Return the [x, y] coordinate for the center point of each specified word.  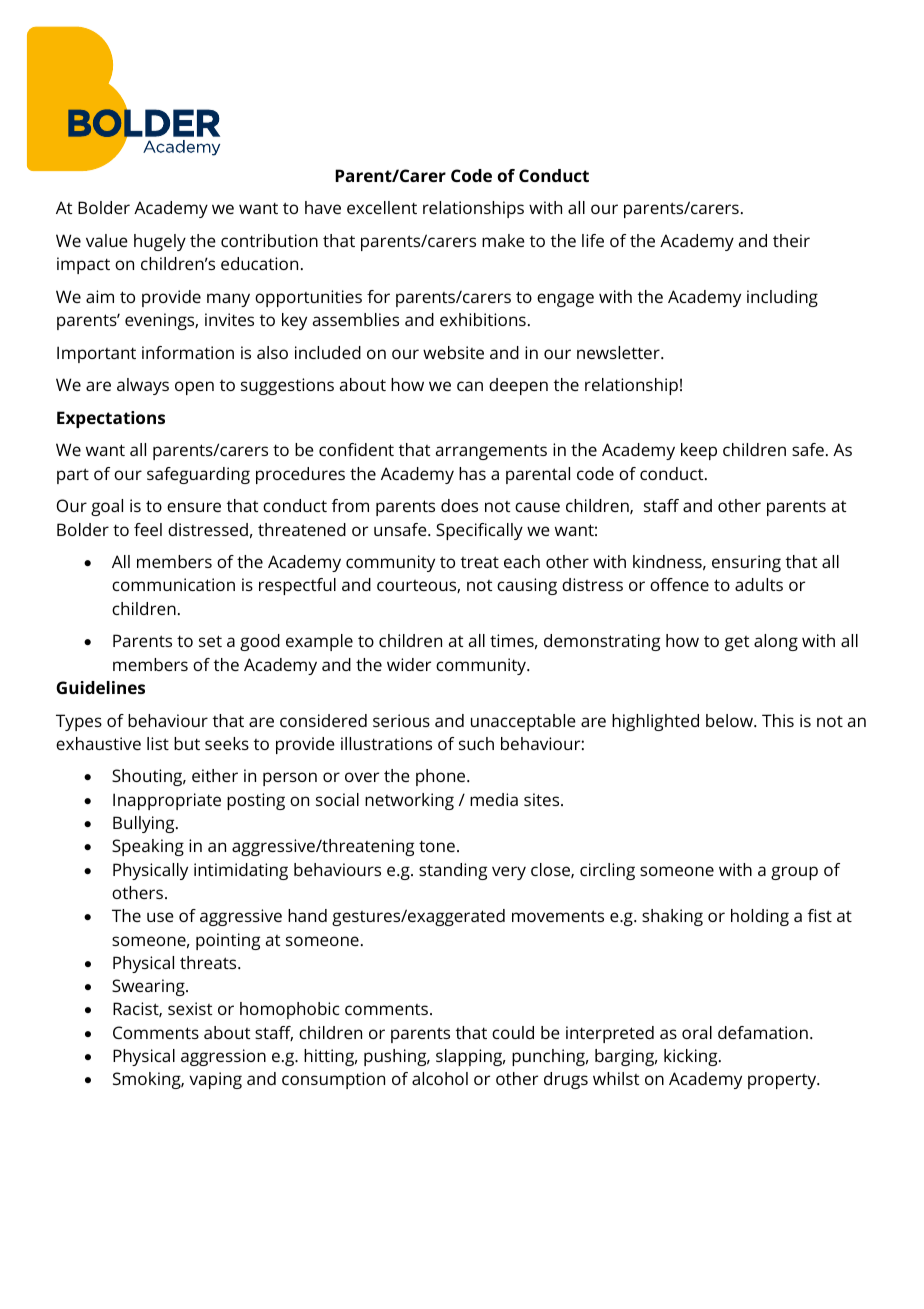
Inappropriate [167, 801]
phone [442, 777]
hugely [160, 242]
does [459, 505]
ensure [194, 507]
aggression [223, 1057]
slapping [470, 1057]
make [503, 240]
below [730, 720]
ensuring [746, 563]
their [791, 240]
